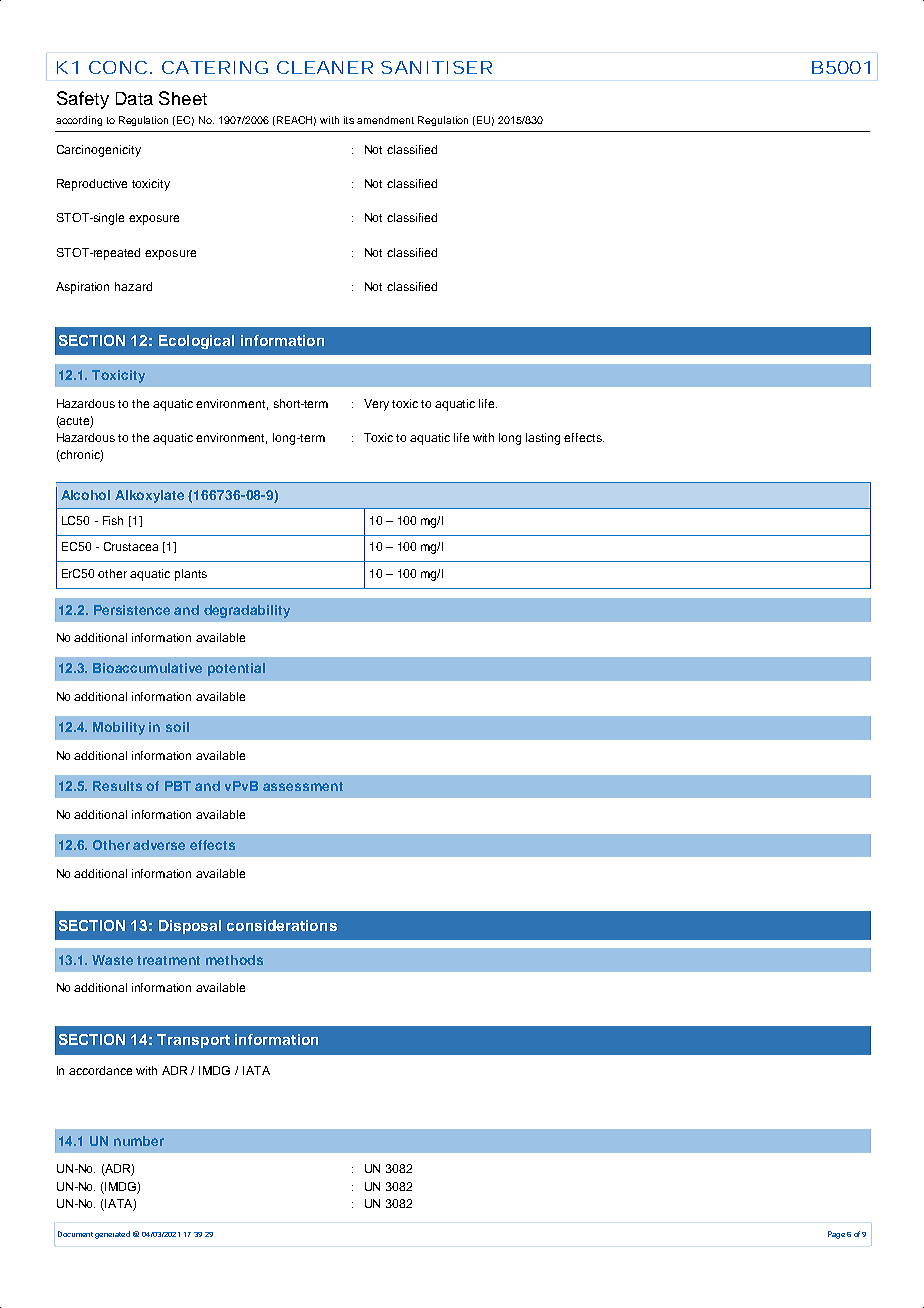 Image resolution: width=924 pixels, height=1308 pixels. I want to click on Sheet, so click(183, 98).
